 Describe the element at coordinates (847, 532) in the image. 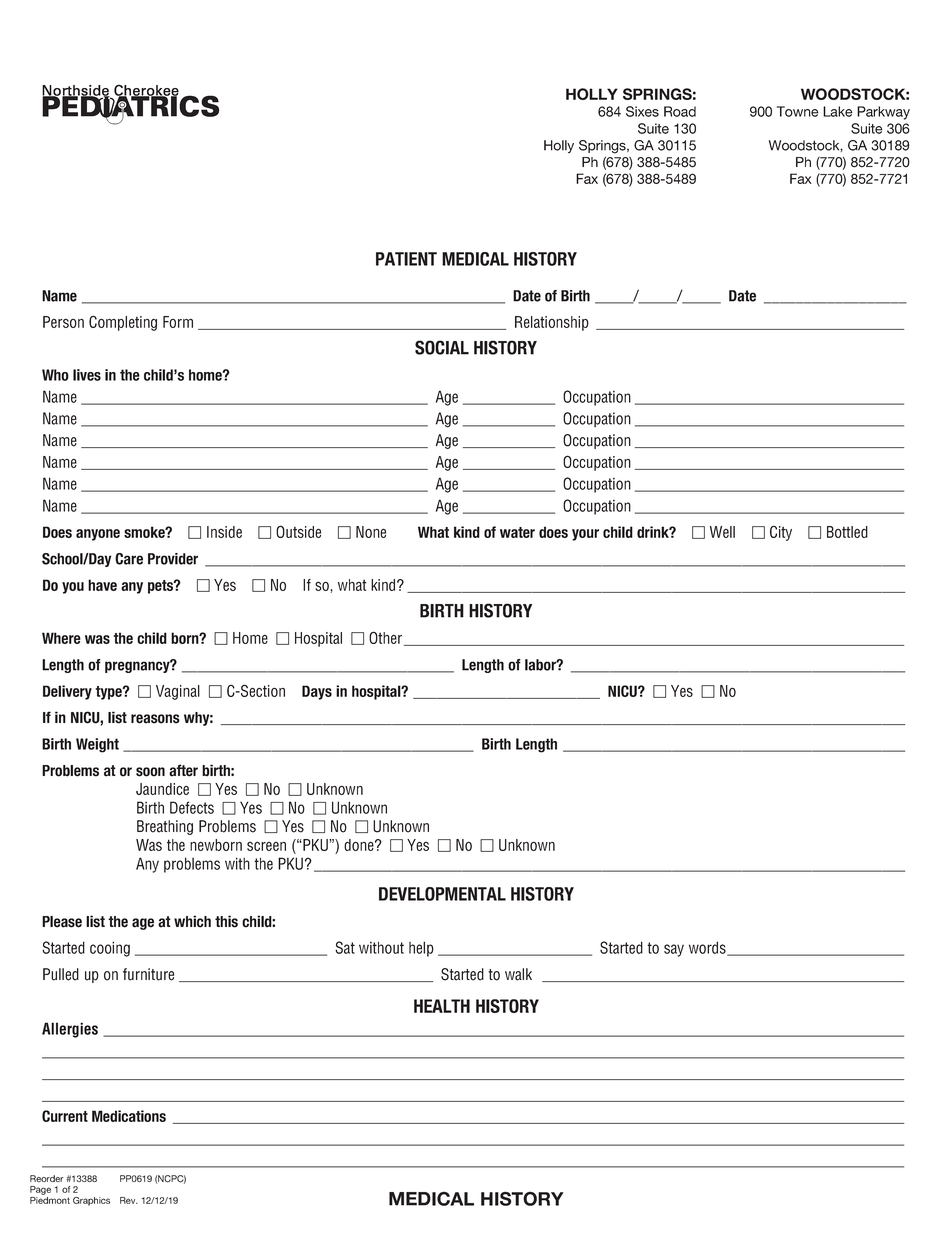

I see `Bottled` at that location.
